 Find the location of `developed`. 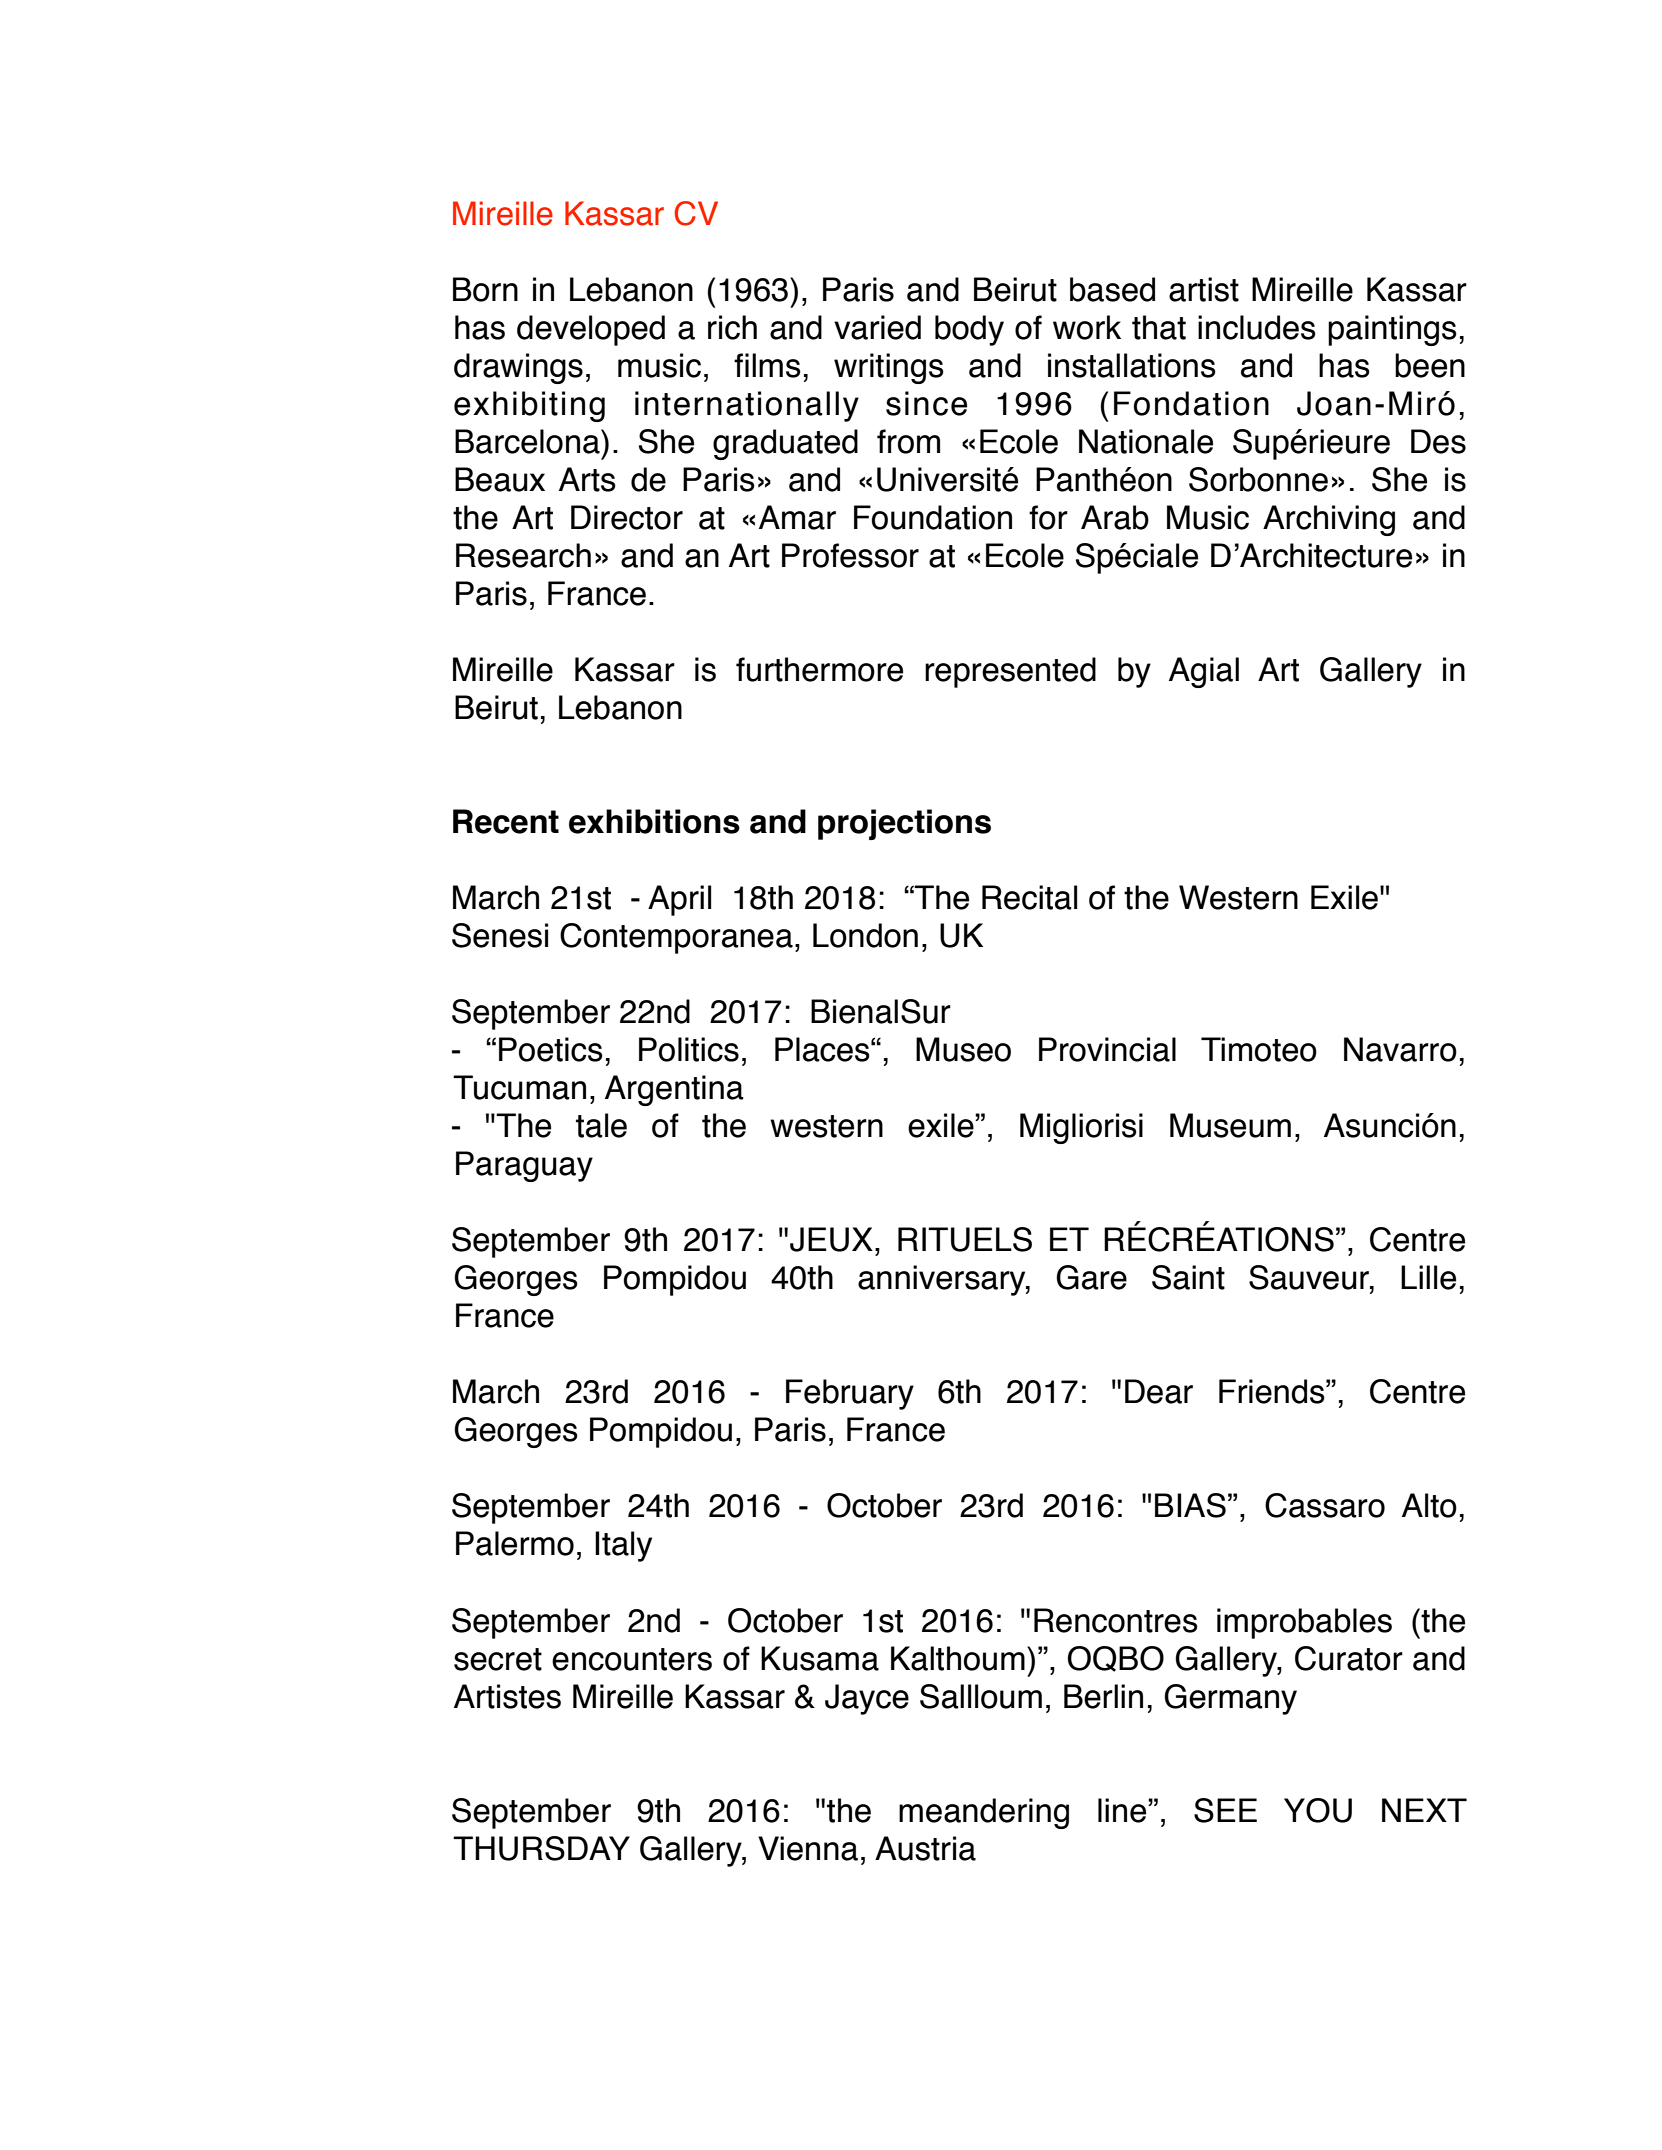

developed is located at coordinates (591, 330).
